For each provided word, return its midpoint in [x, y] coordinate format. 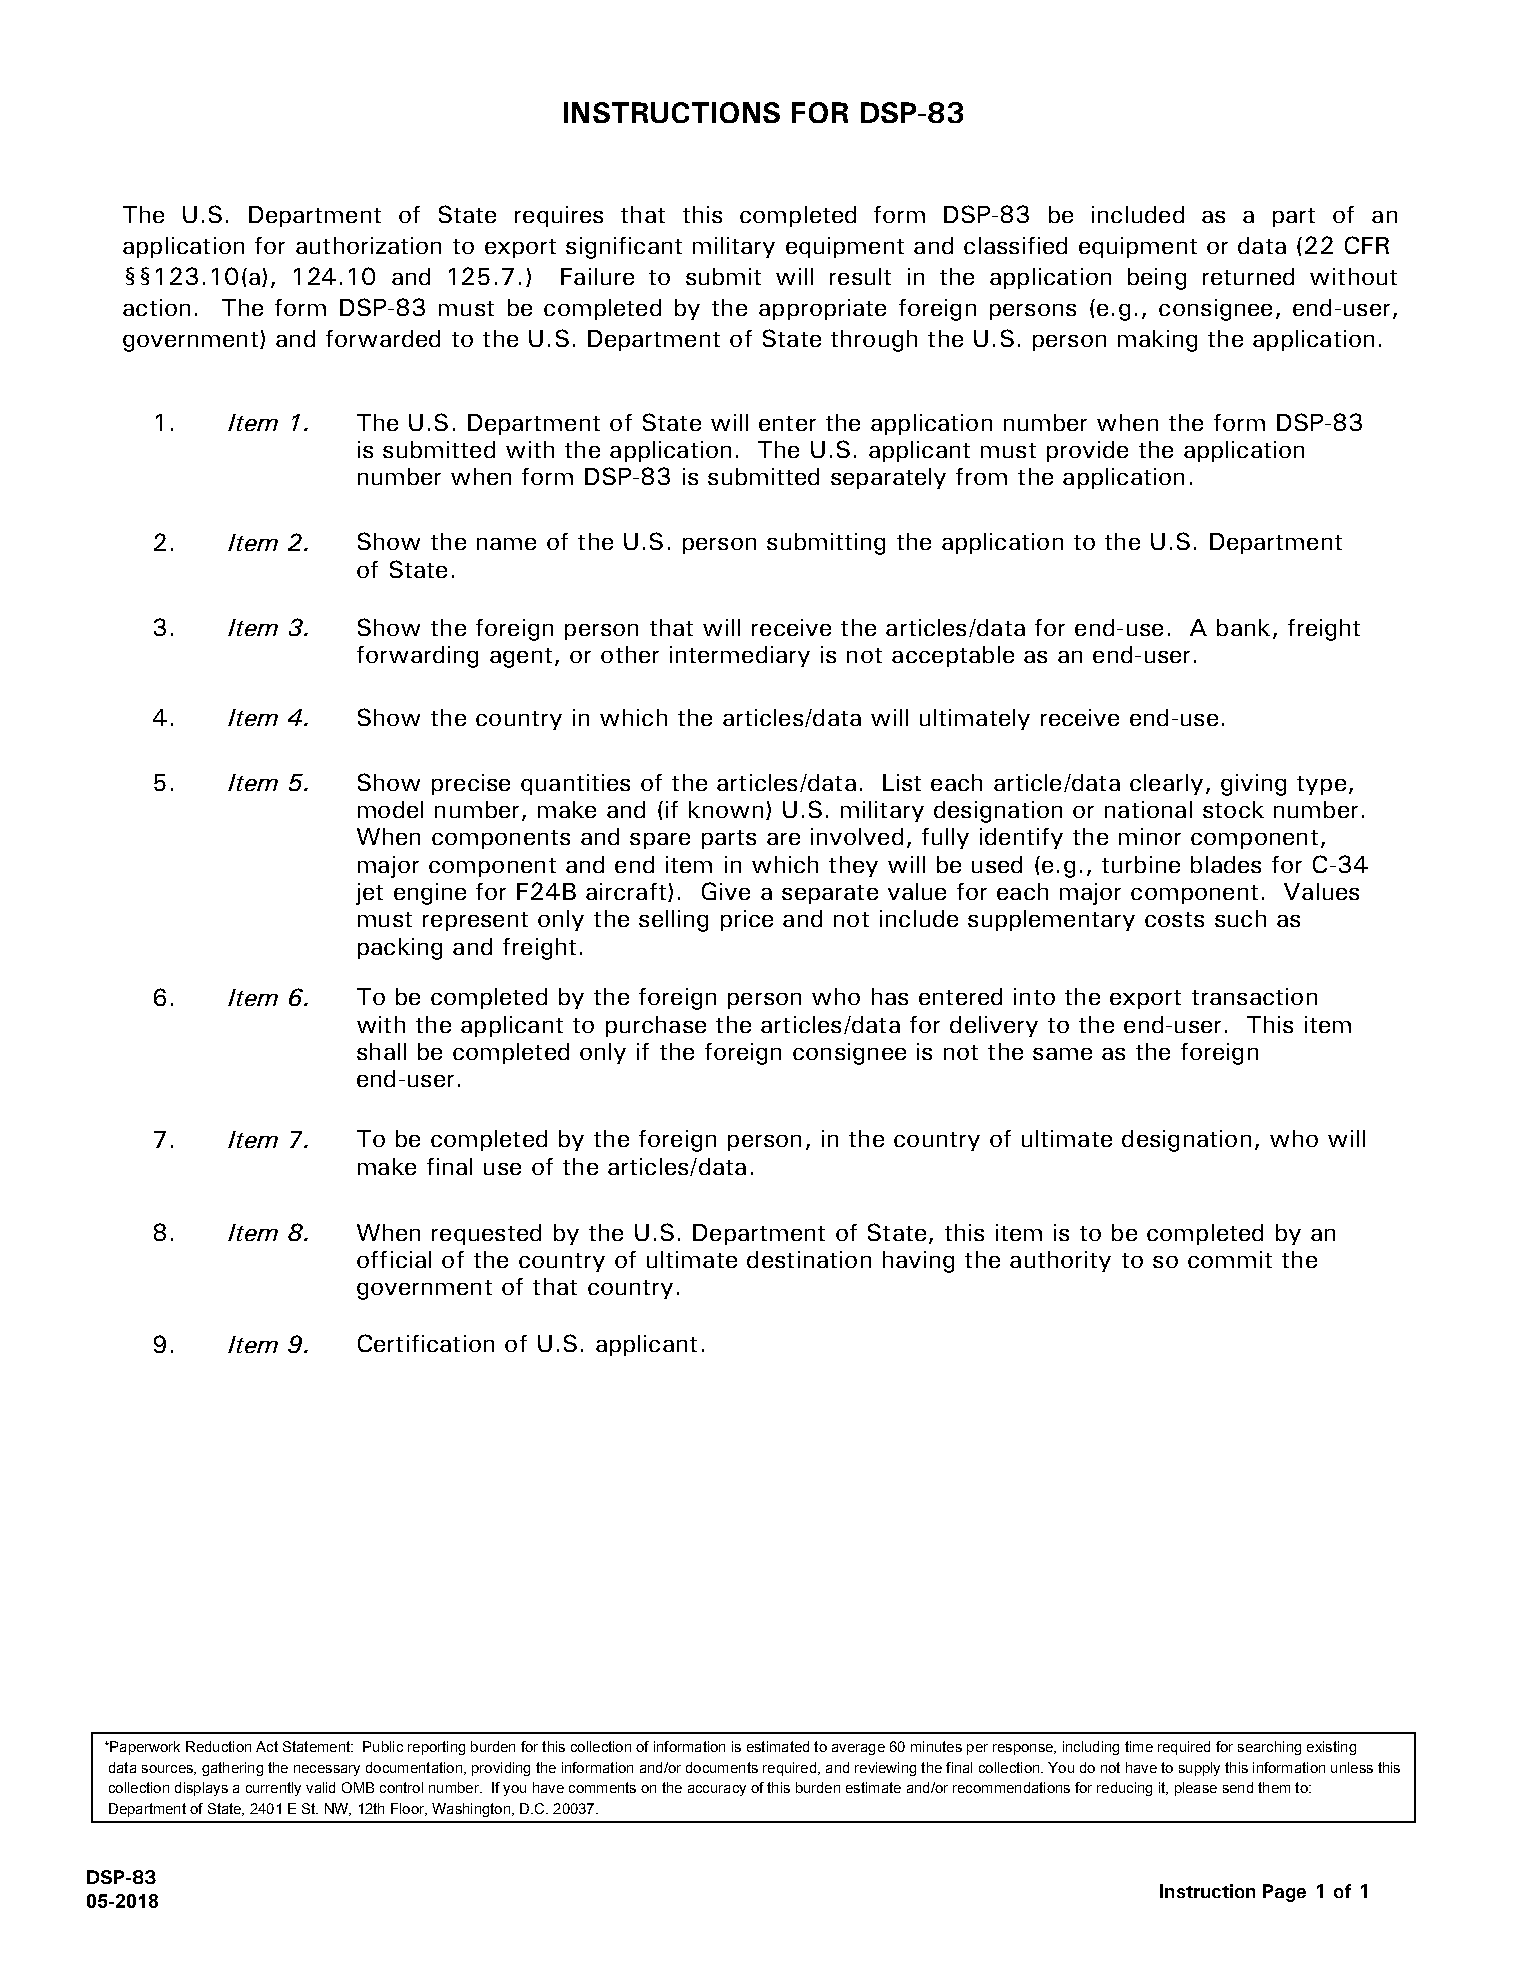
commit [1230, 1259]
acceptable [953, 656]
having [918, 1262]
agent [521, 658]
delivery [994, 1026]
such [1240, 918]
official [394, 1259]
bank [1243, 627]
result [860, 276]
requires [559, 216]
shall [381, 1051]
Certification [426, 1343]
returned [1248, 276]
